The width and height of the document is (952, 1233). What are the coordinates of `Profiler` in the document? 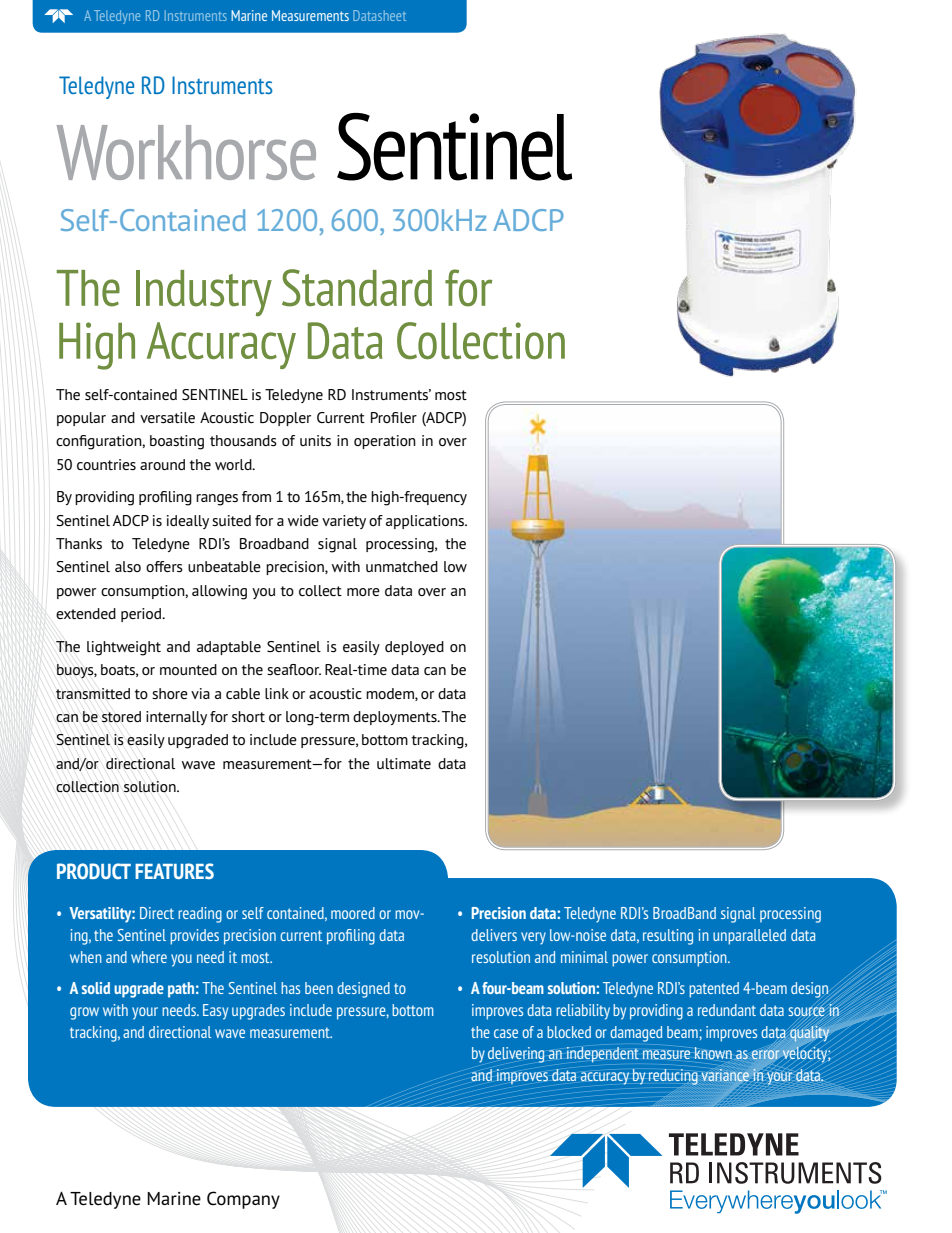 It's located at (394, 417).
